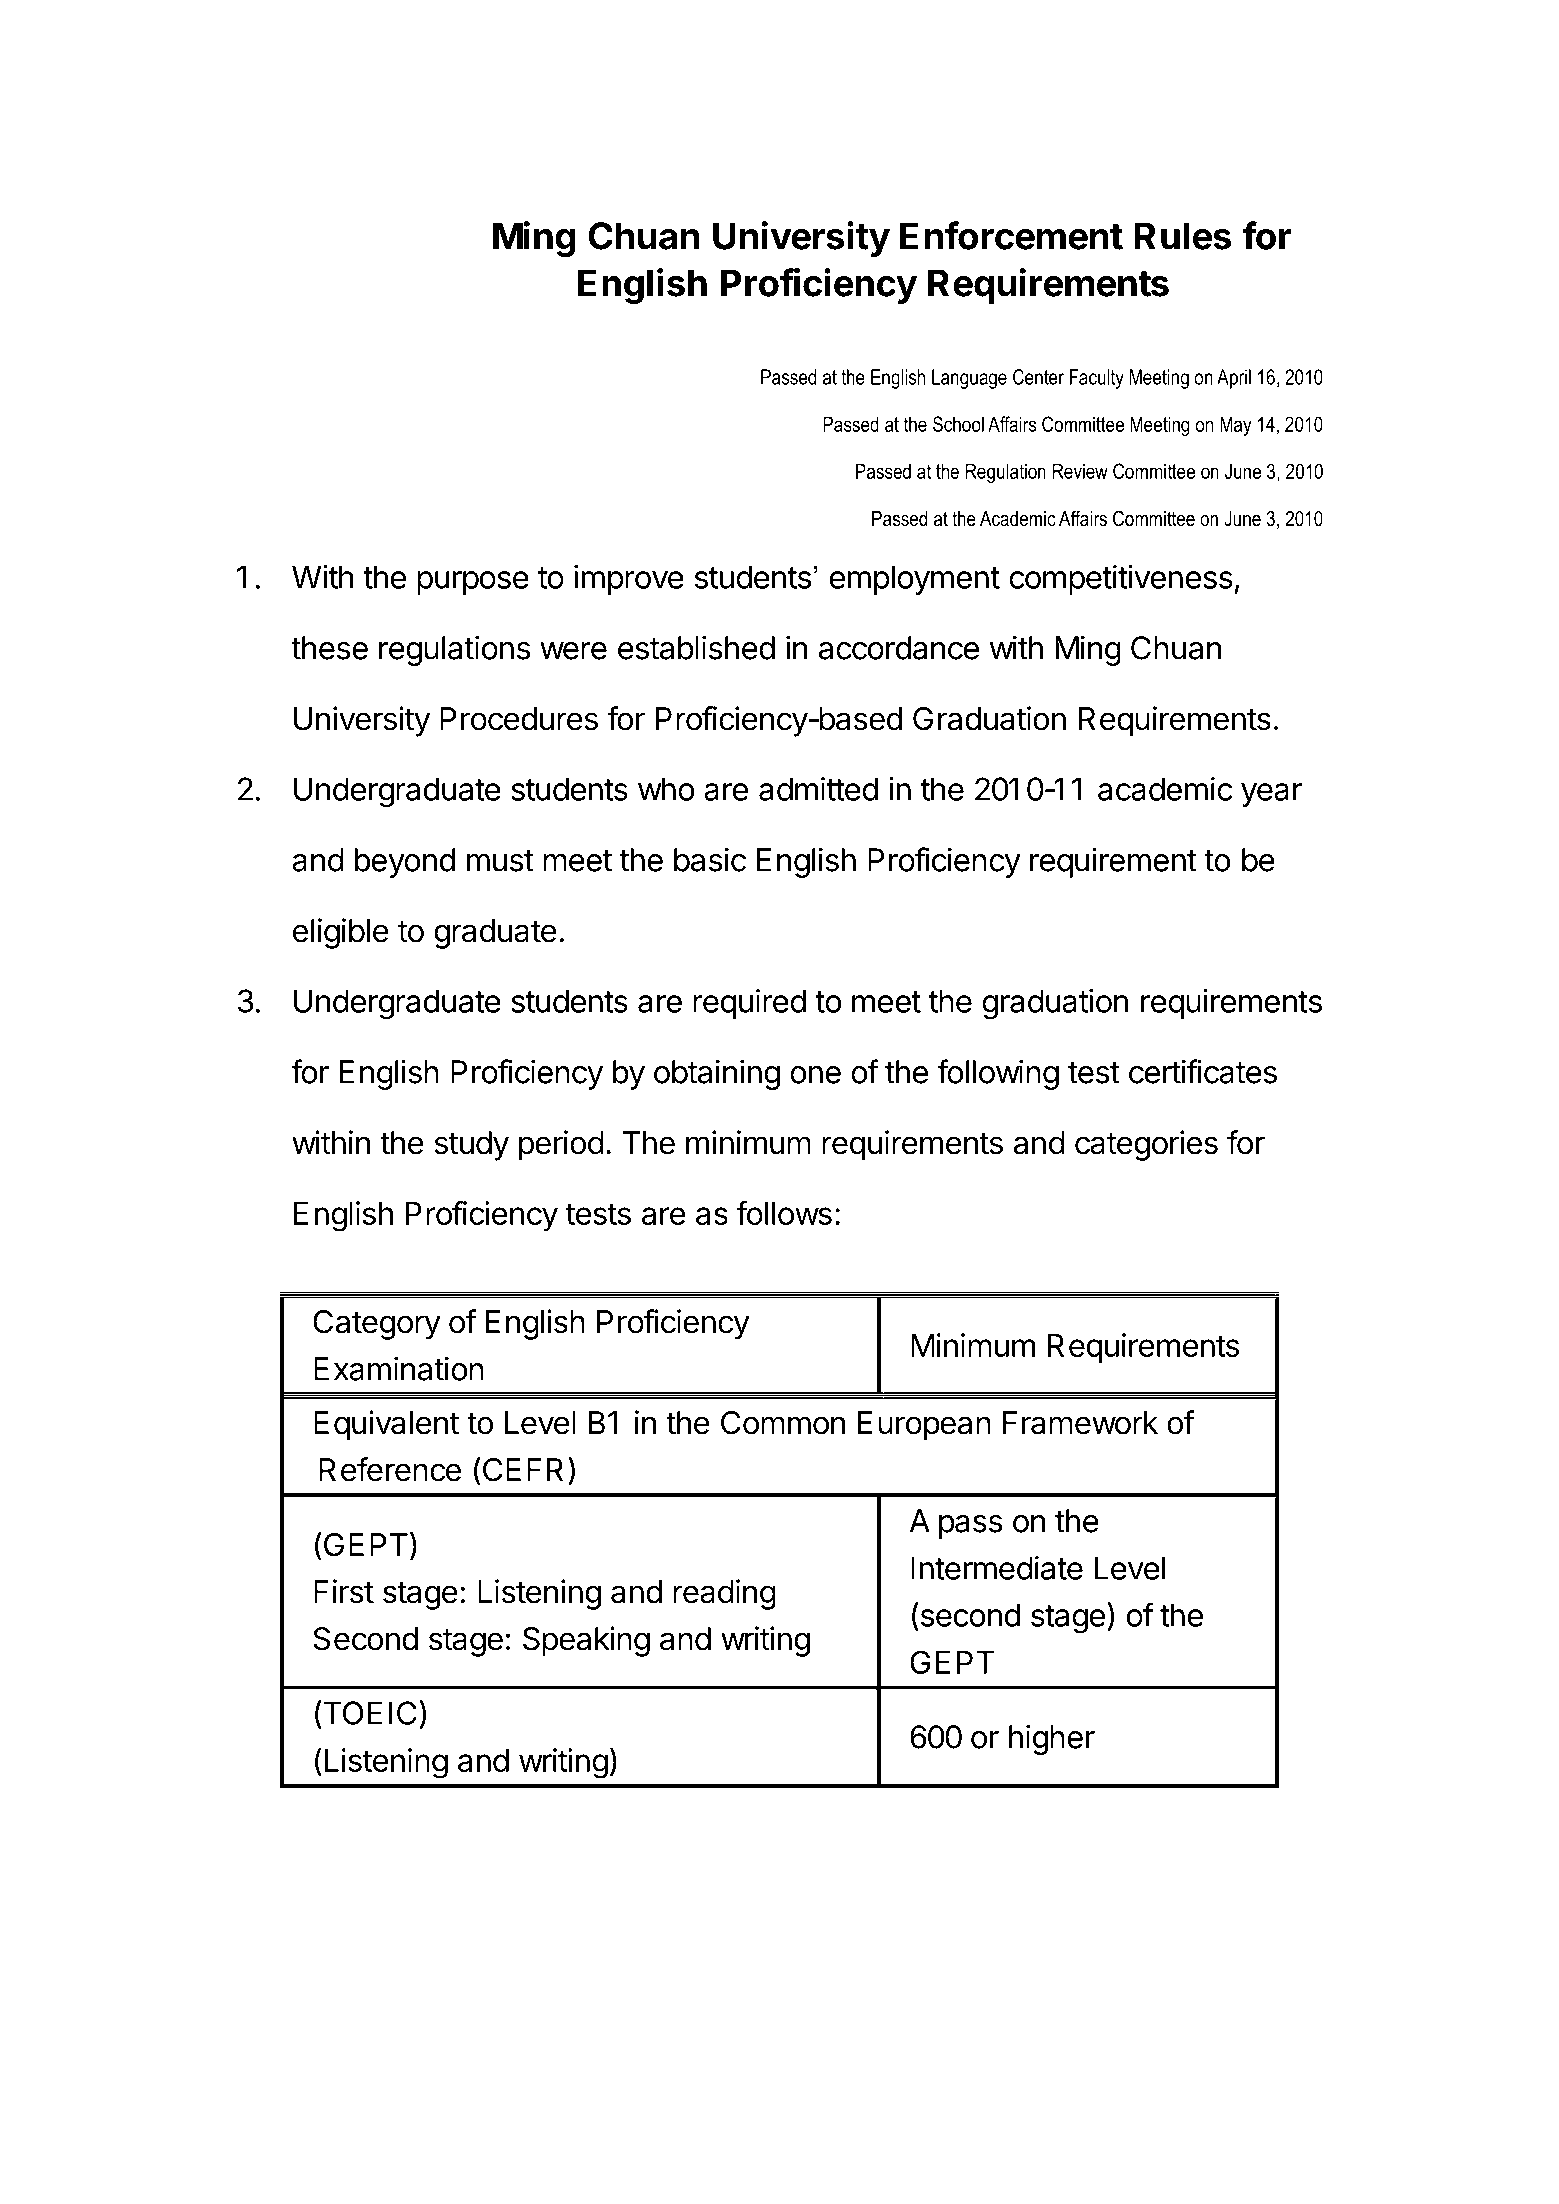  What do you see at coordinates (783, 1423) in the screenshot?
I see `Common` at bounding box center [783, 1423].
